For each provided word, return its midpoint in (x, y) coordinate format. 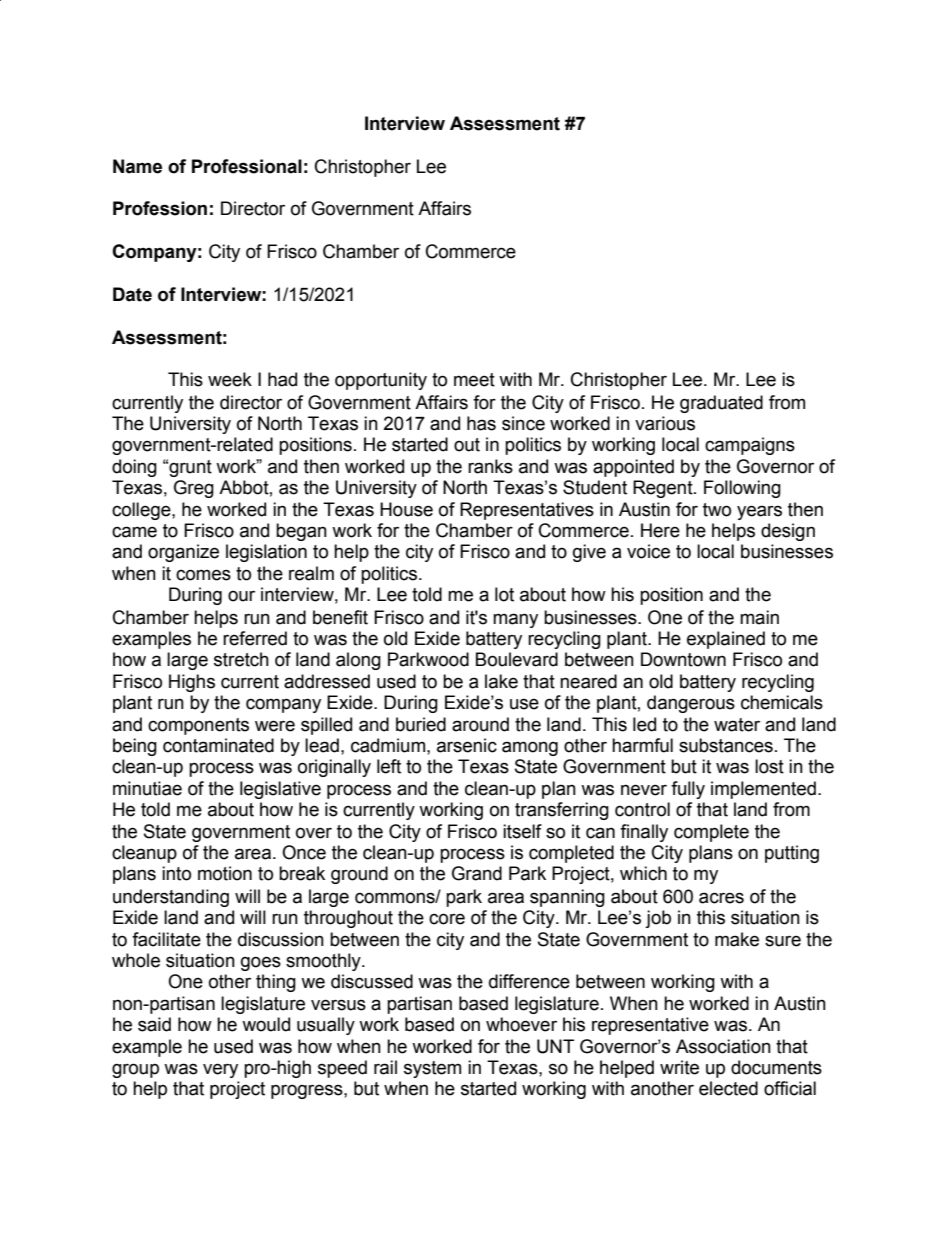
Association (723, 1046)
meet (474, 380)
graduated (721, 404)
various (665, 423)
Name (137, 166)
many (515, 620)
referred (255, 638)
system (432, 1069)
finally (644, 833)
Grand (477, 873)
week (230, 379)
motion (225, 873)
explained (726, 640)
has (481, 423)
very (220, 1070)
